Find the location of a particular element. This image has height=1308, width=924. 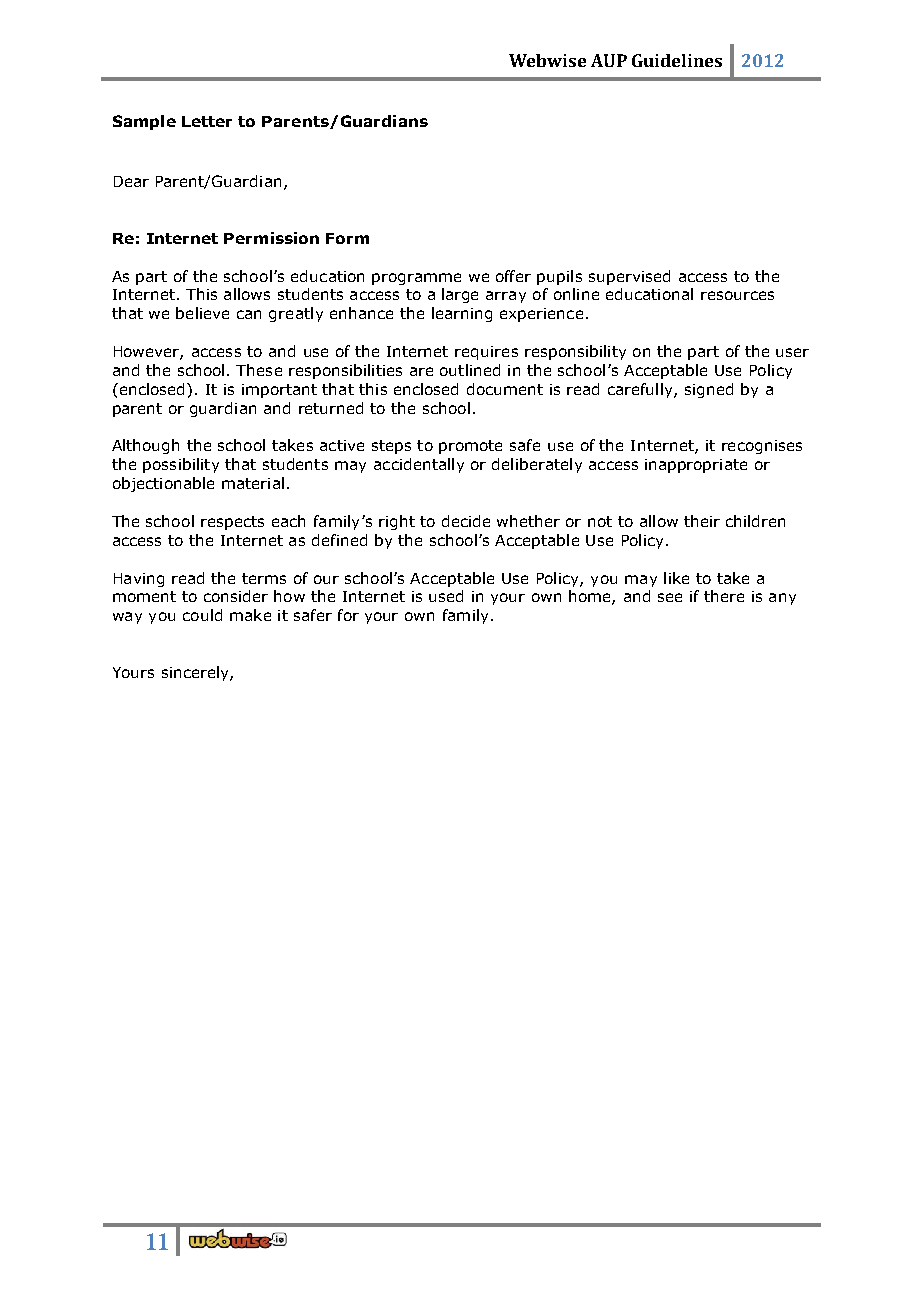

respects is located at coordinates (232, 523).
